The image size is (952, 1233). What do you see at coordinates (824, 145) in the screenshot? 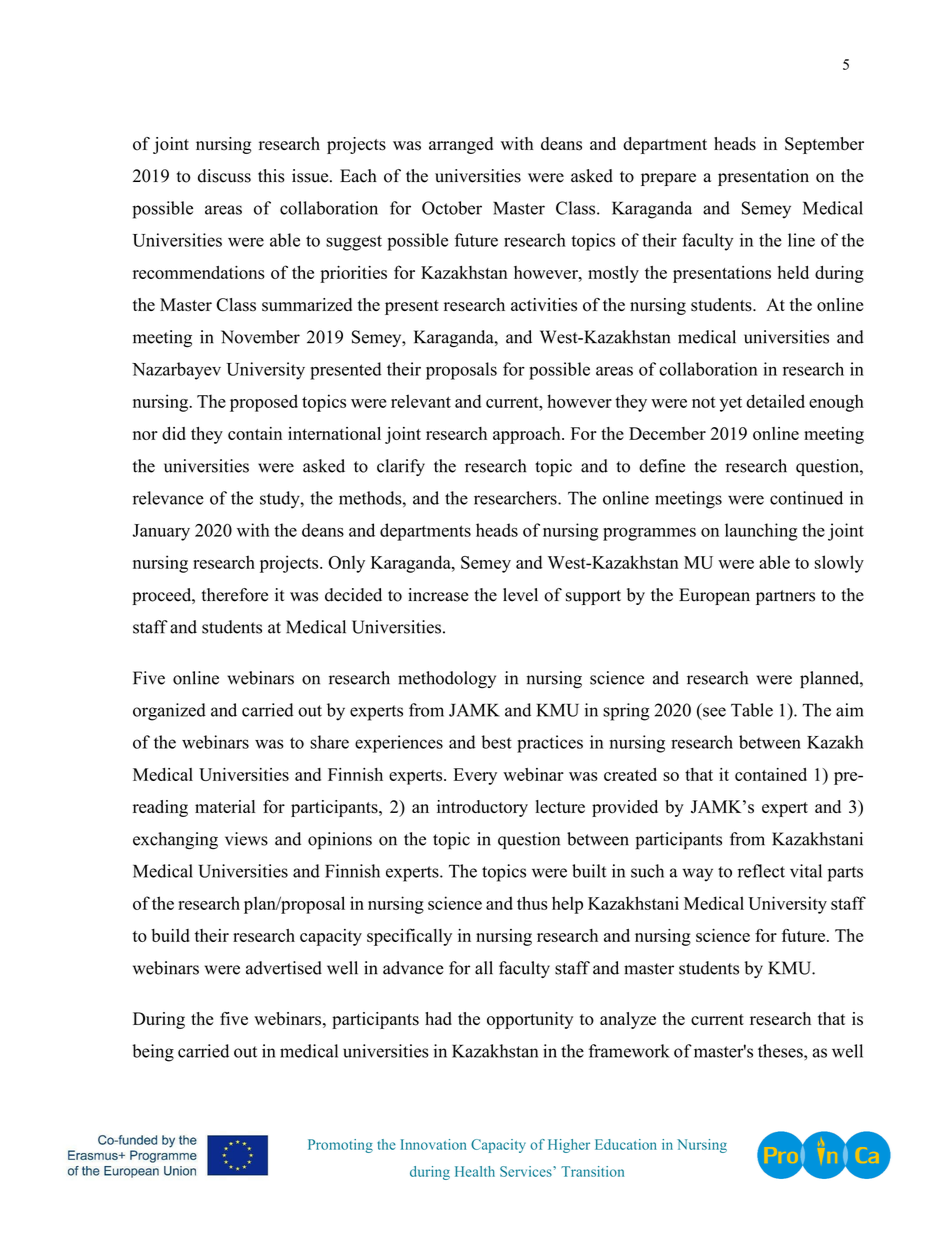
I see `September` at bounding box center [824, 145].
